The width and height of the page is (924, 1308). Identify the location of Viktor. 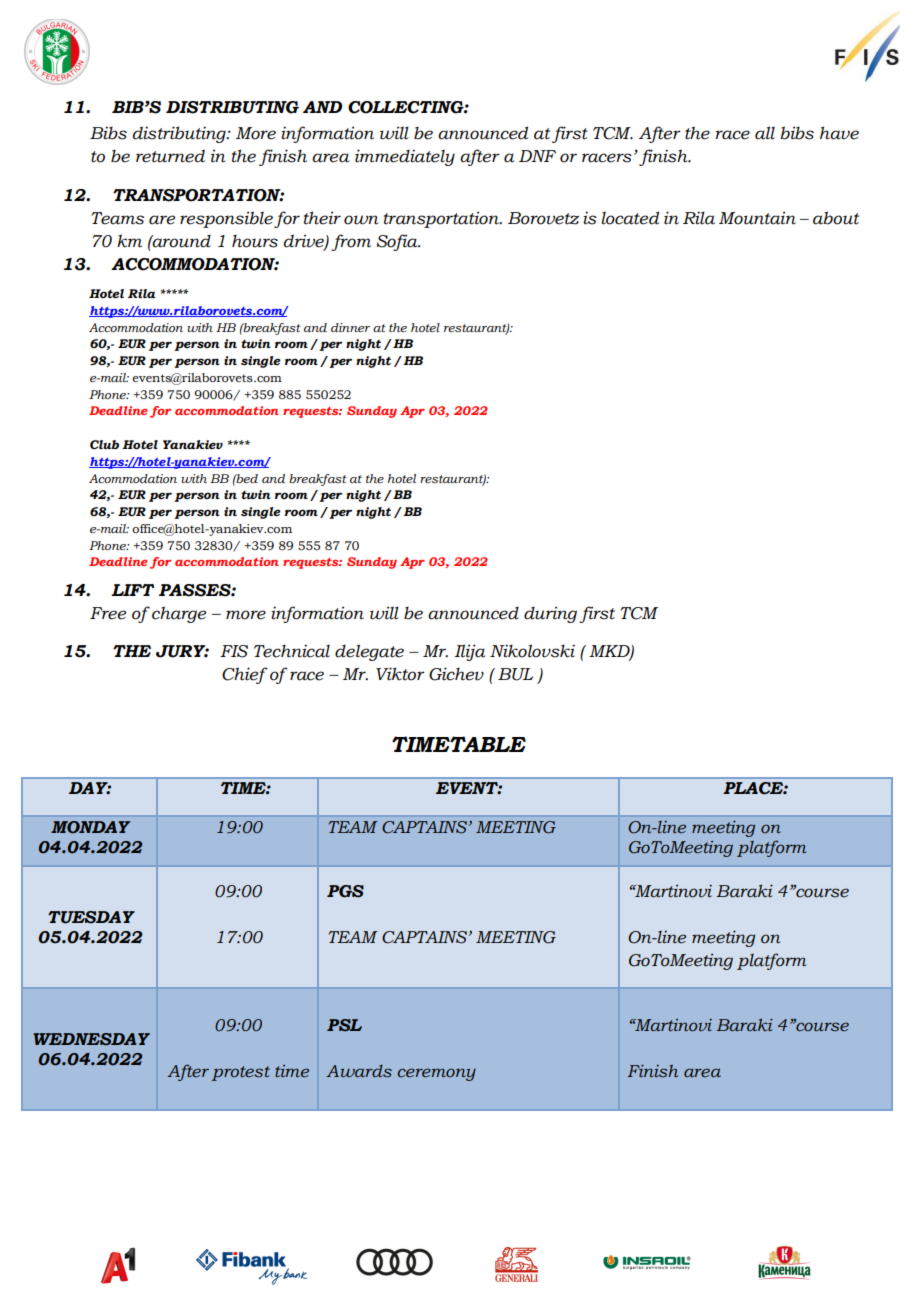
(400, 674).
